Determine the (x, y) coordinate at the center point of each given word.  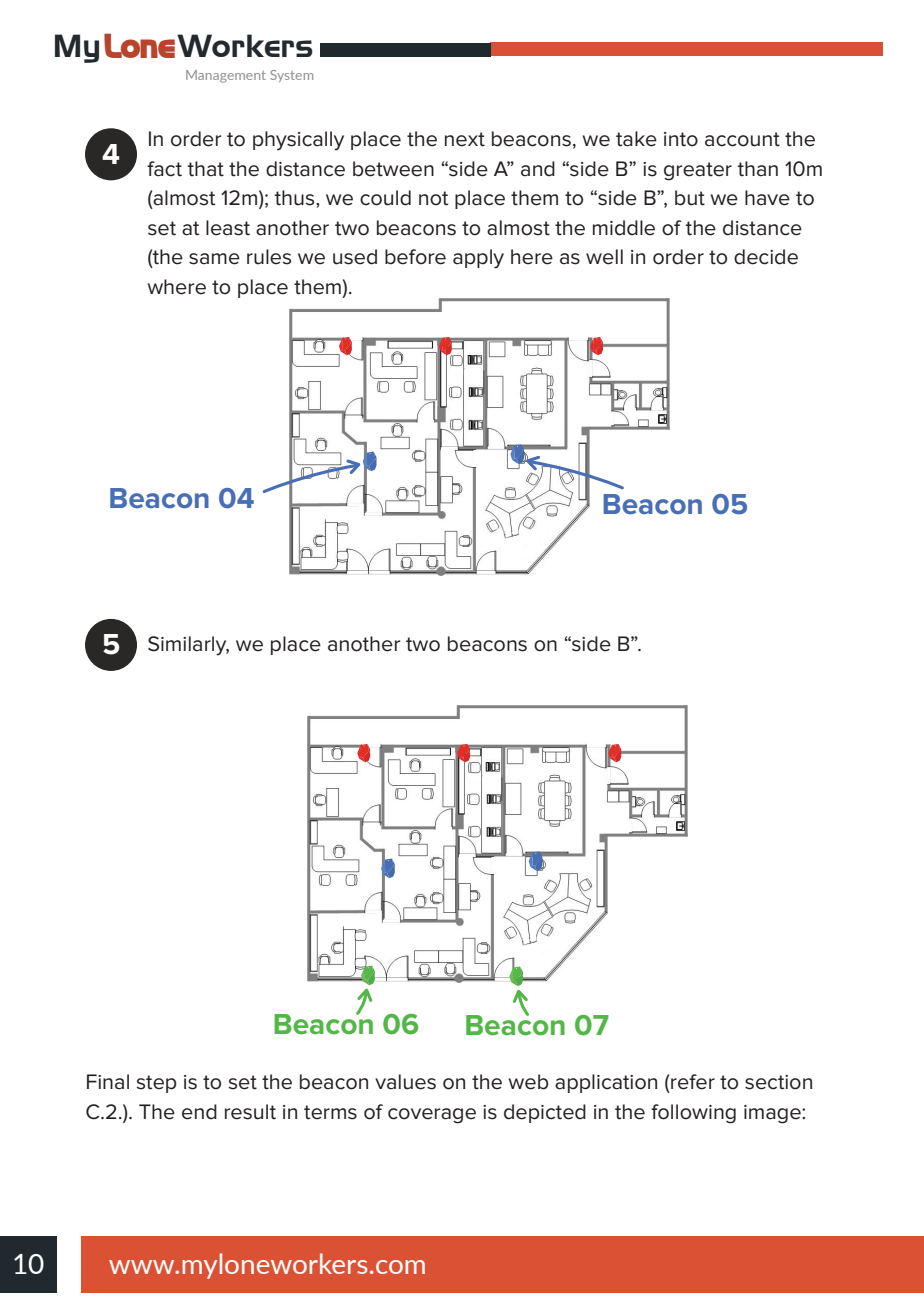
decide (766, 257)
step (157, 1084)
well (604, 257)
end (199, 1112)
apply (478, 259)
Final (108, 1082)
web (529, 1082)
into (681, 139)
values (405, 1082)
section (778, 1082)
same (214, 259)
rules (269, 257)
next (465, 139)
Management (226, 76)
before (415, 257)
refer (693, 1082)
